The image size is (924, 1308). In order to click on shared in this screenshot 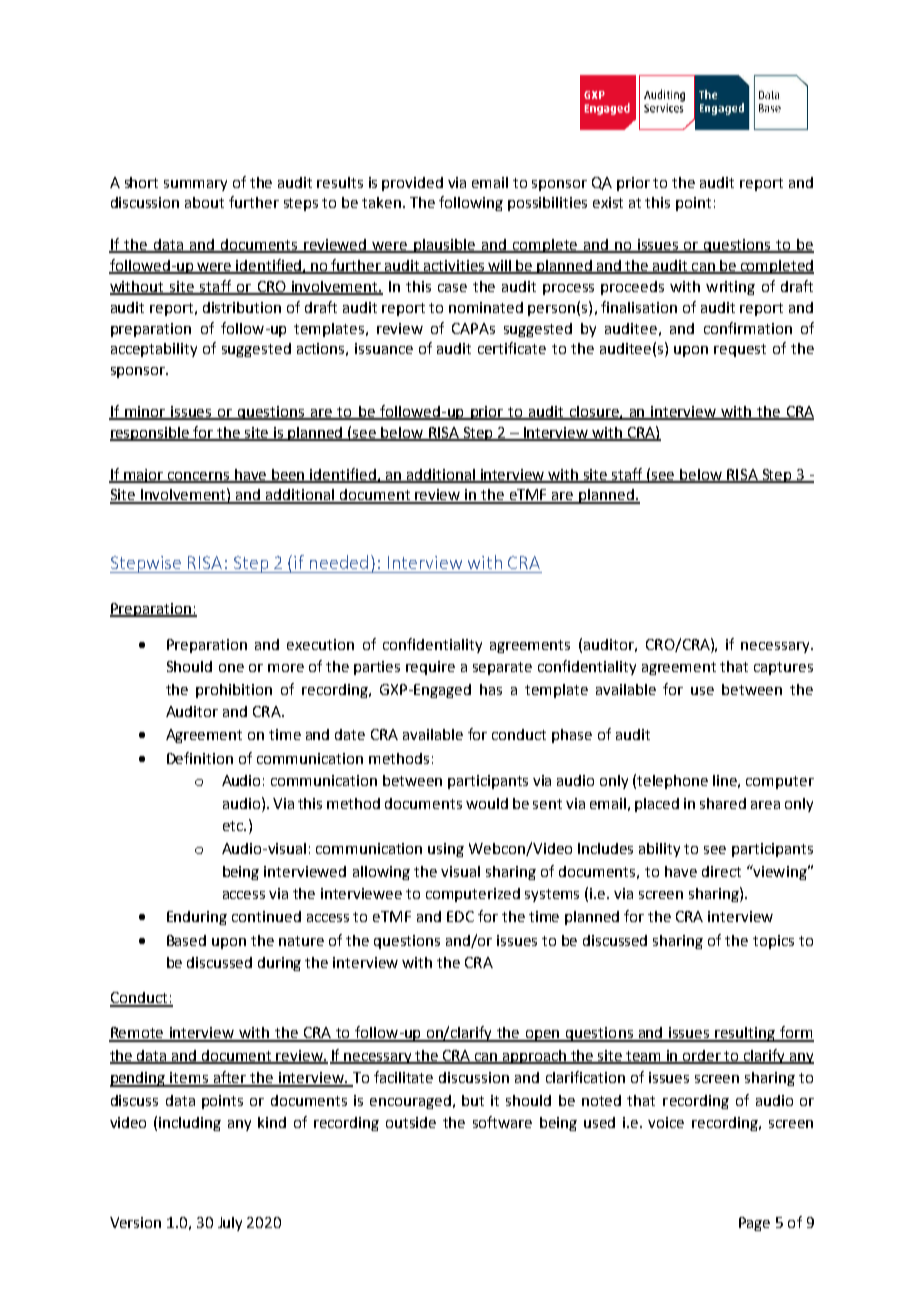, I will do `click(723, 803)`.
